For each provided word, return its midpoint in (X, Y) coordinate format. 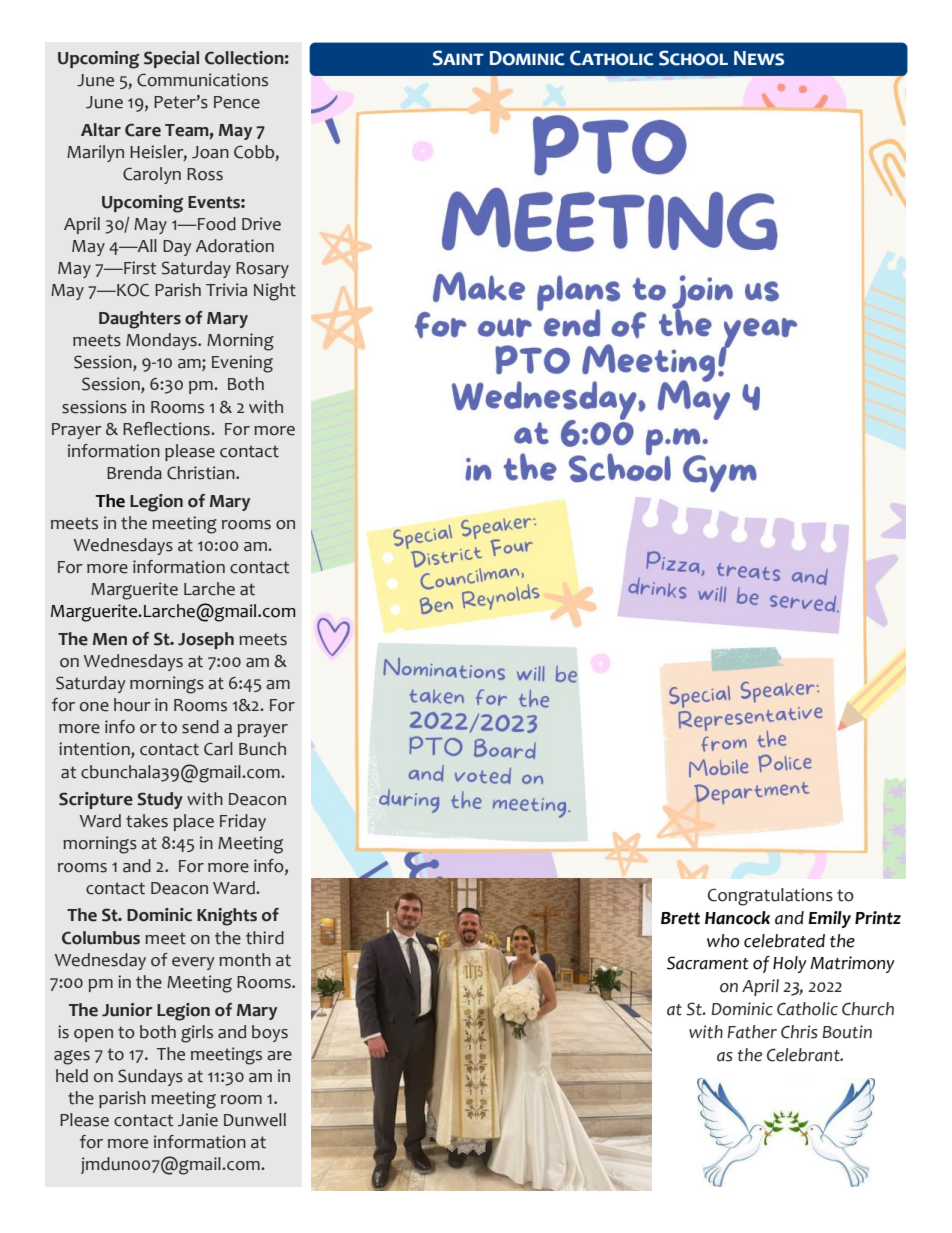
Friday (243, 822)
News (759, 58)
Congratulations (770, 897)
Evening (242, 364)
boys (270, 1033)
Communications (202, 80)
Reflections (167, 429)
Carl (218, 749)
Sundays (150, 1077)
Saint (458, 58)
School (693, 58)
